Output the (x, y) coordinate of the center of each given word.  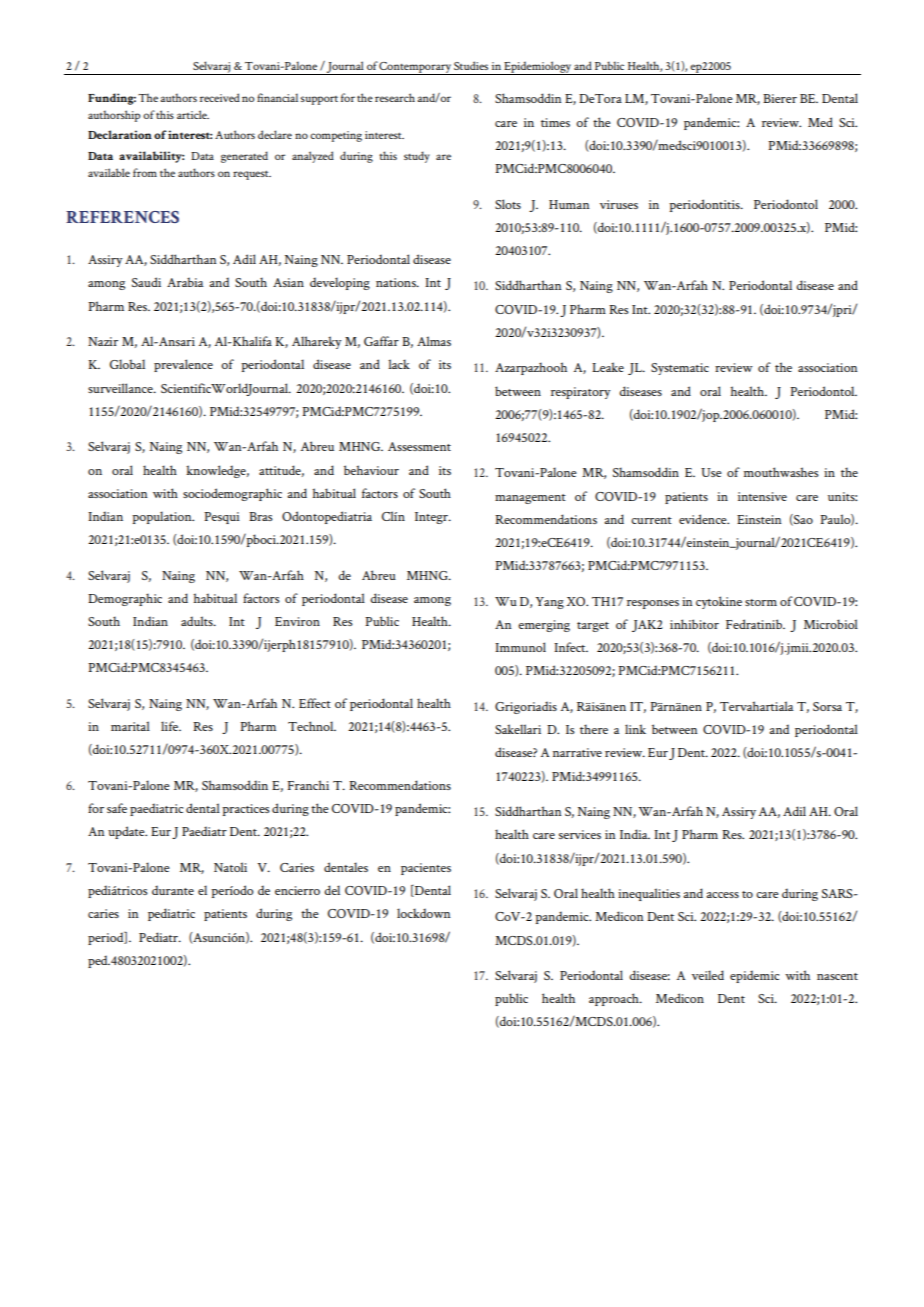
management (530, 499)
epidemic (754, 976)
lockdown (424, 913)
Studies (471, 65)
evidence (704, 519)
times (555, 122)
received (220, 97)
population (163, 517)
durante (173, 890)
